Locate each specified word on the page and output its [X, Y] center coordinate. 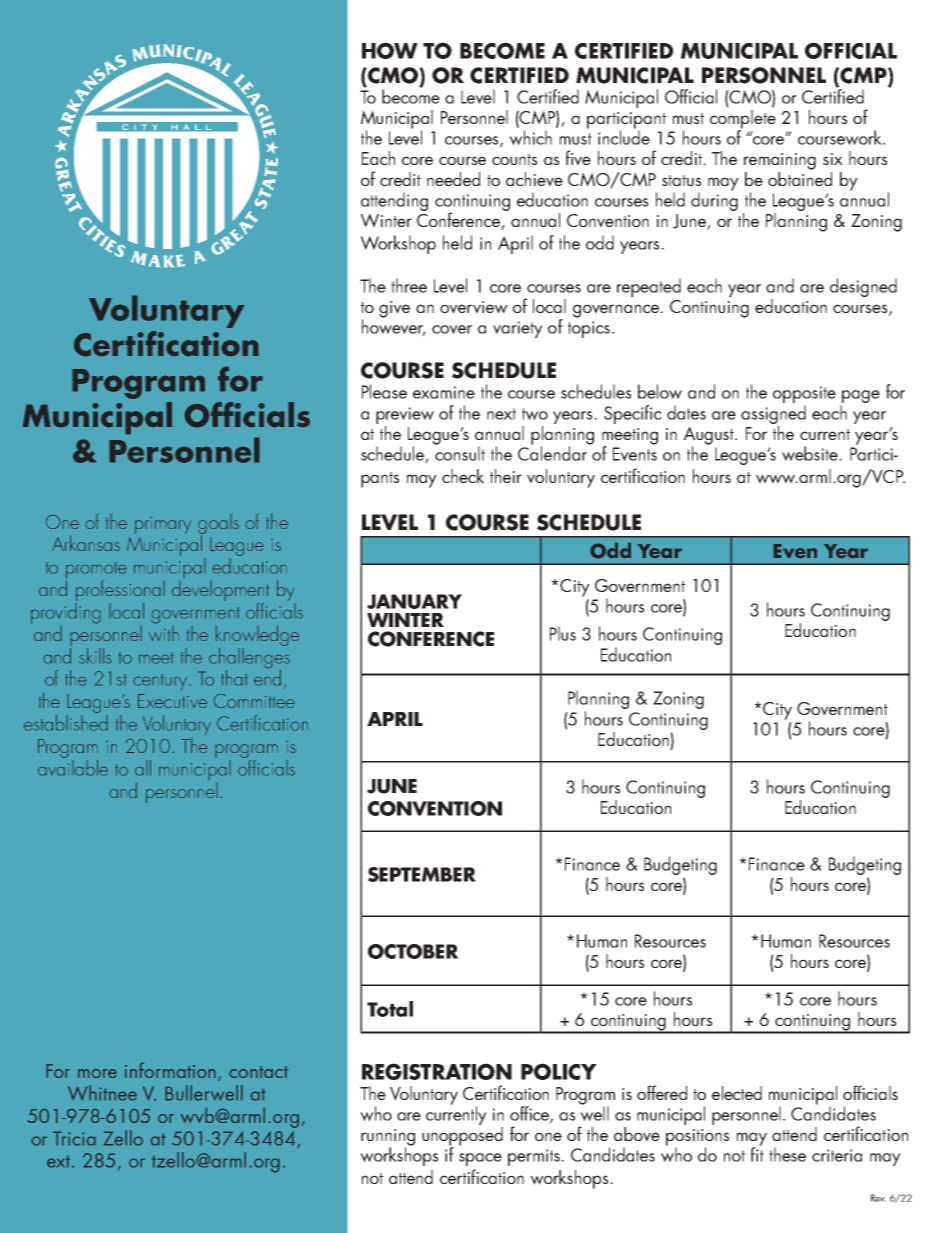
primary [163, 525]
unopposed [462, 1136]
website [811, 453]
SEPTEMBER [422, 874]
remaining [780, 161]
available [73, 768]
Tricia [74, 1138]
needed [453, 179]
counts [514, 159]
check [463, 476]
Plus [563, 633]
